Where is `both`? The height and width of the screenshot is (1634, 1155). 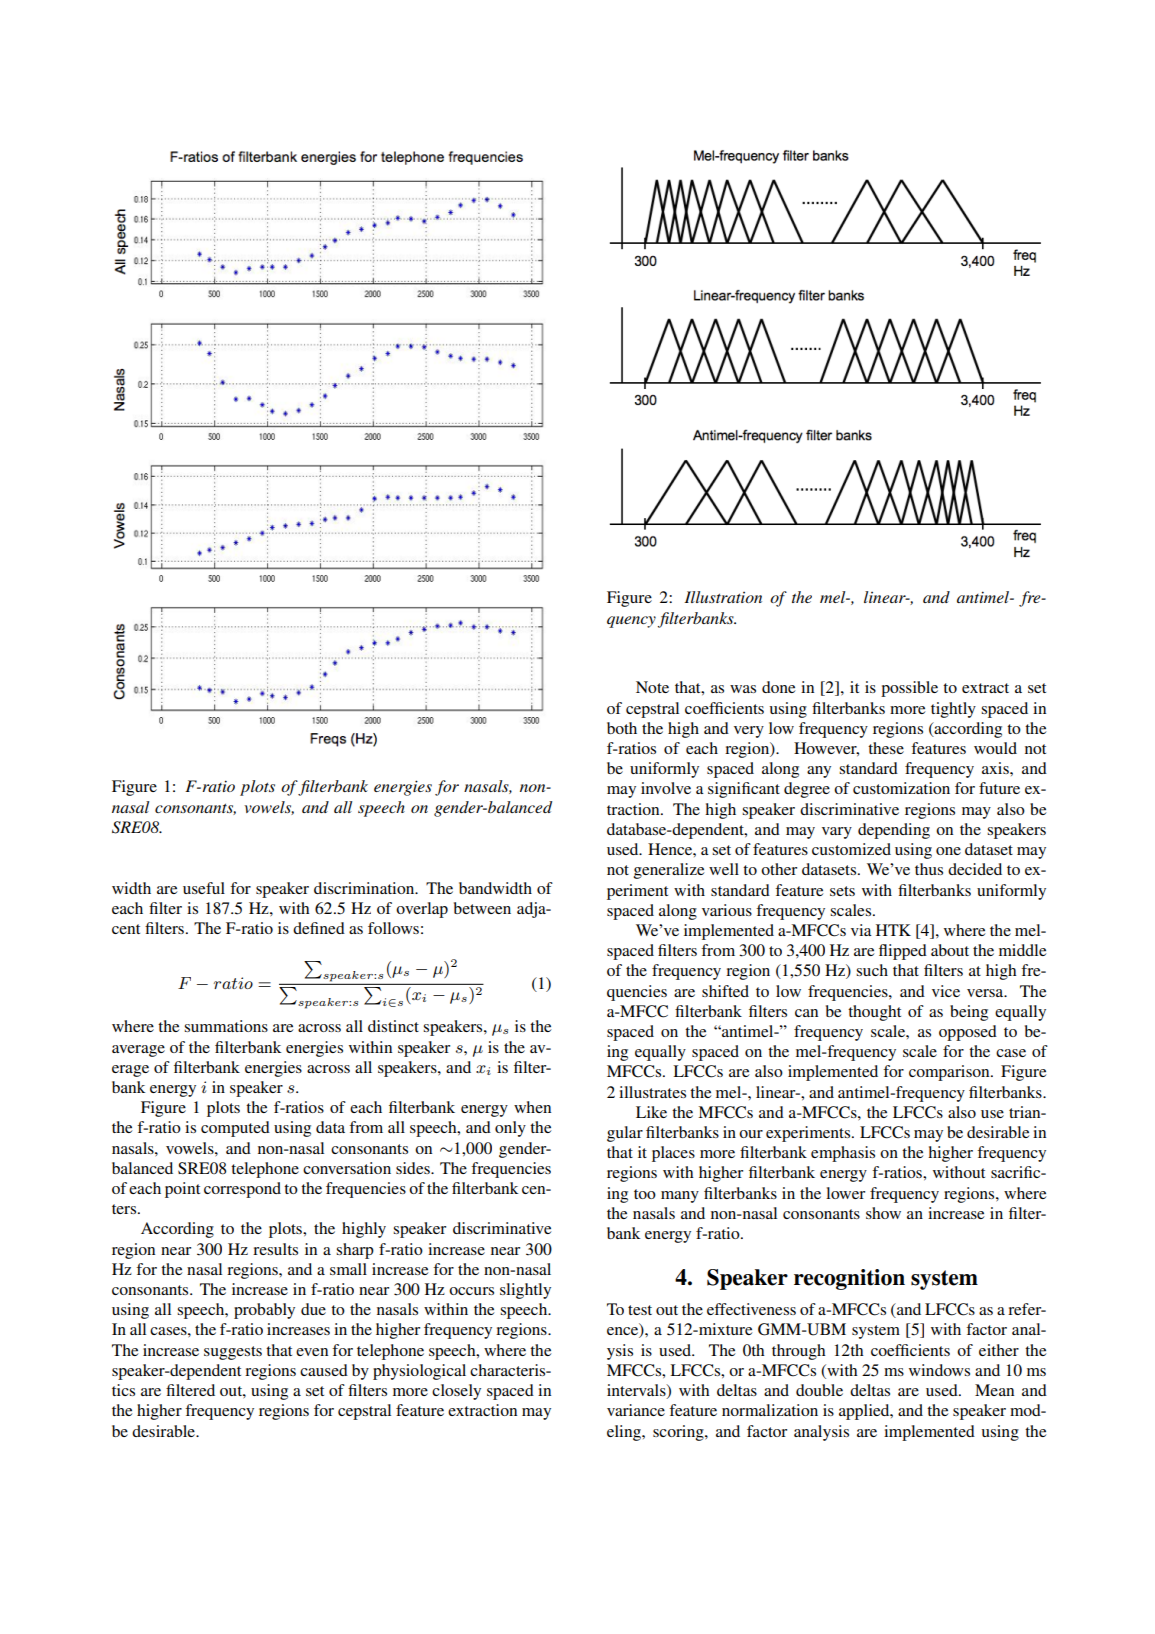 both is located at coordinates (622, 728).
